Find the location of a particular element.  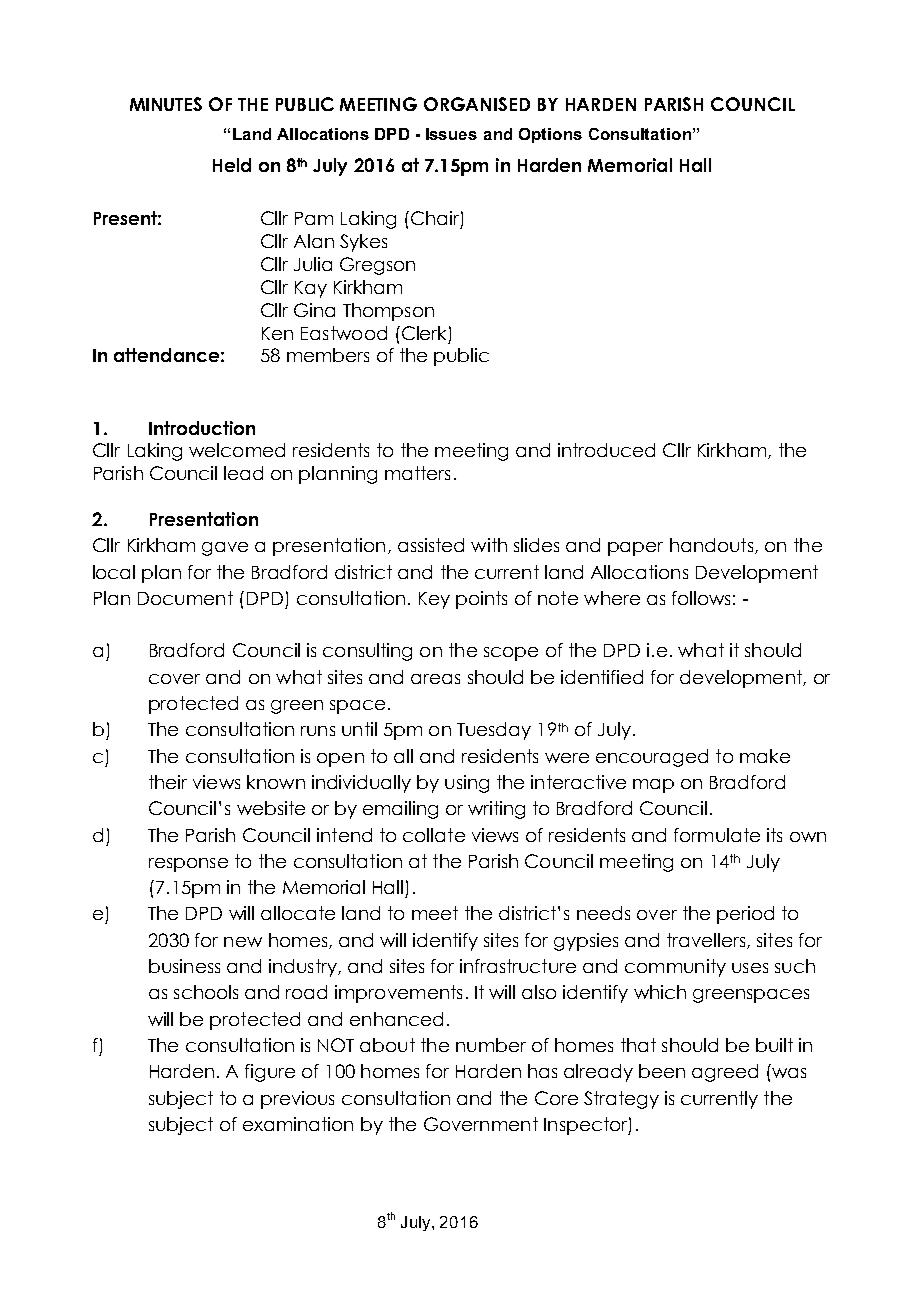

Issues is located at coordinates (451, 134).
